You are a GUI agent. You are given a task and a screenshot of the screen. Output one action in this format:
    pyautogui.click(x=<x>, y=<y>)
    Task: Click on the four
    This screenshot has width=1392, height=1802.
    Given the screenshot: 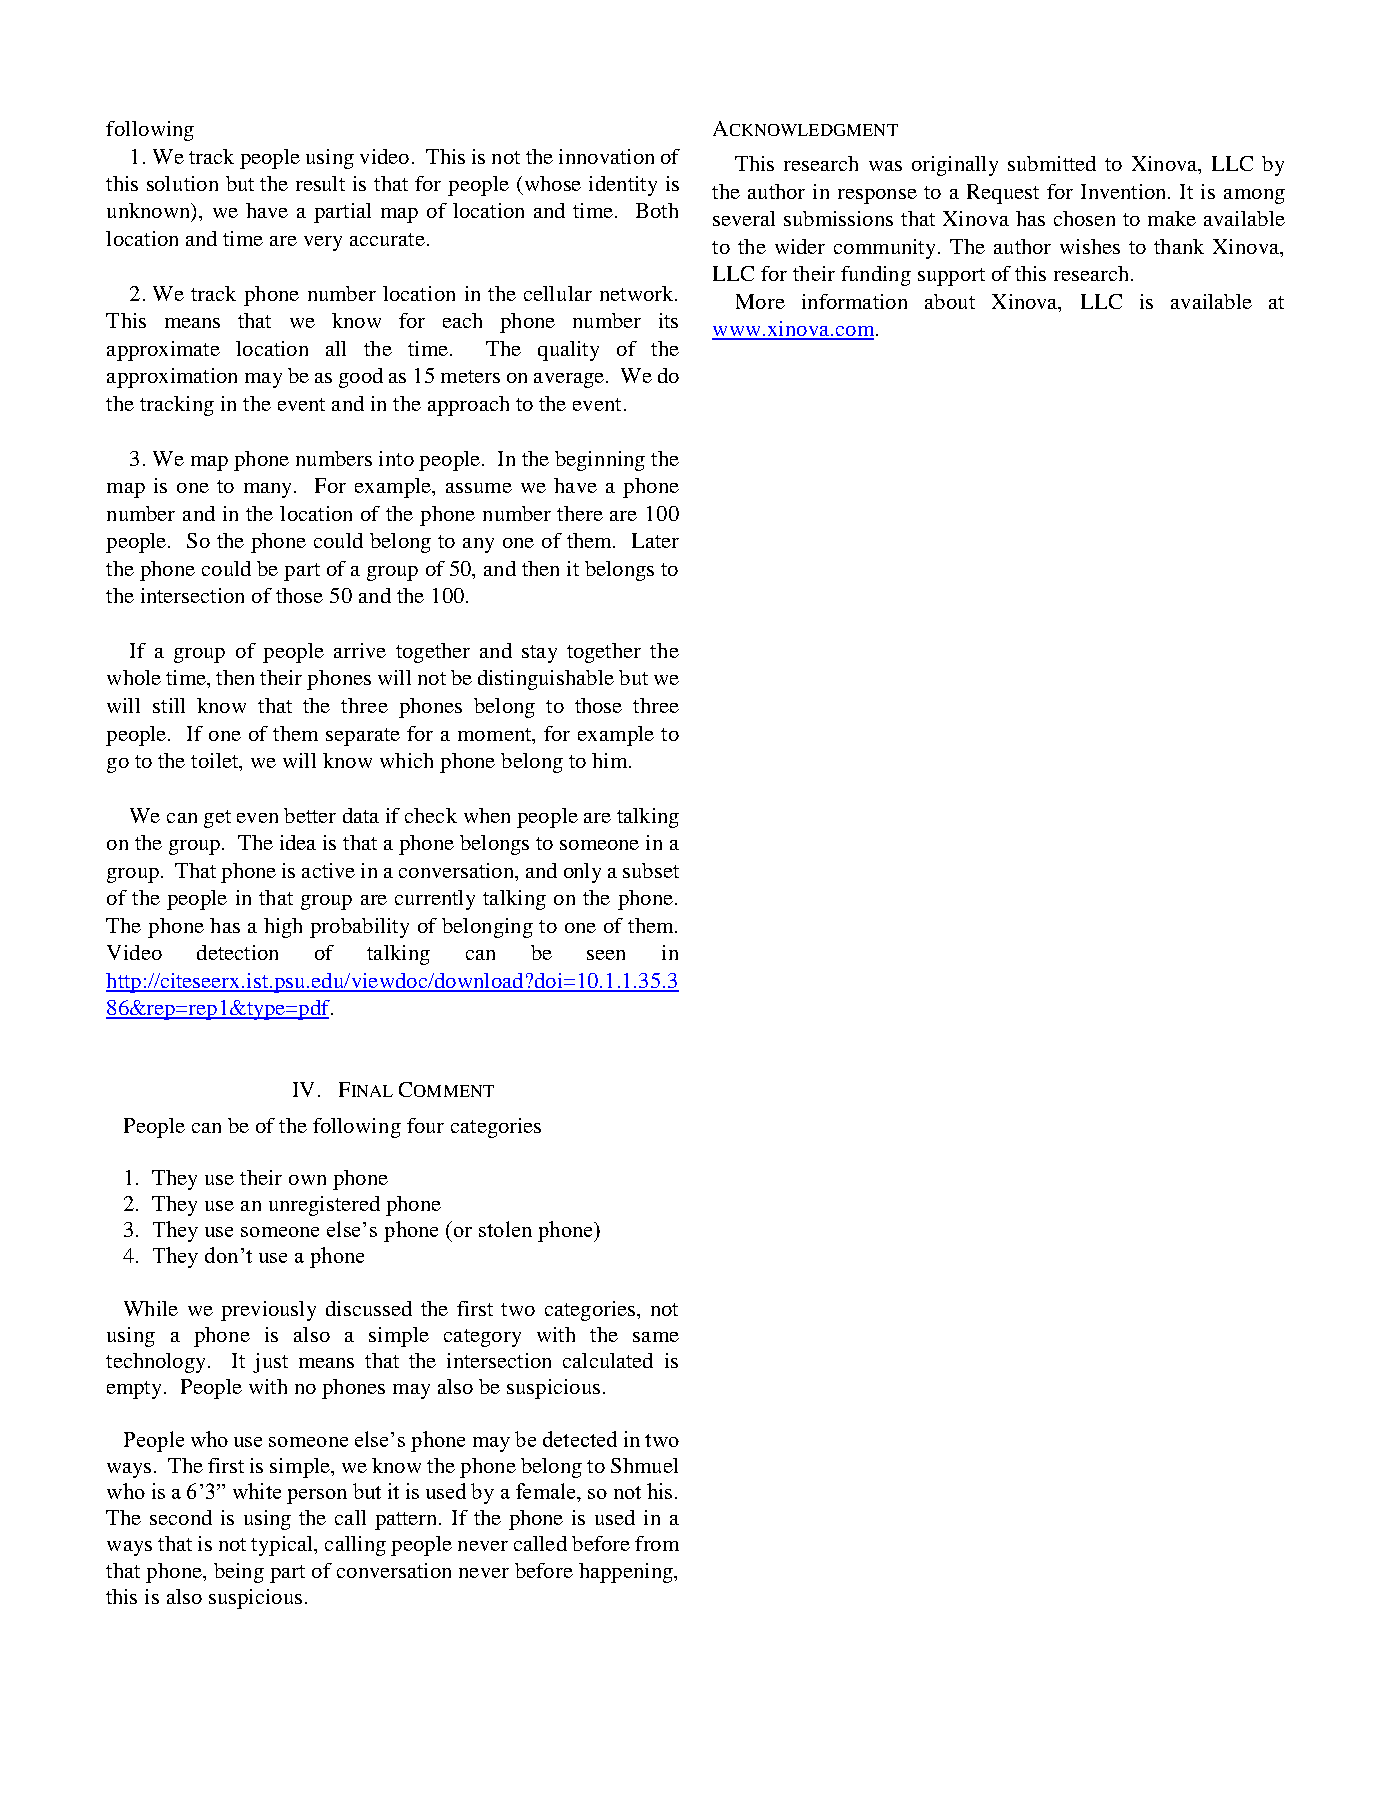 What is the action you would take?
    pyautogui.click(x=425, y=1125)
